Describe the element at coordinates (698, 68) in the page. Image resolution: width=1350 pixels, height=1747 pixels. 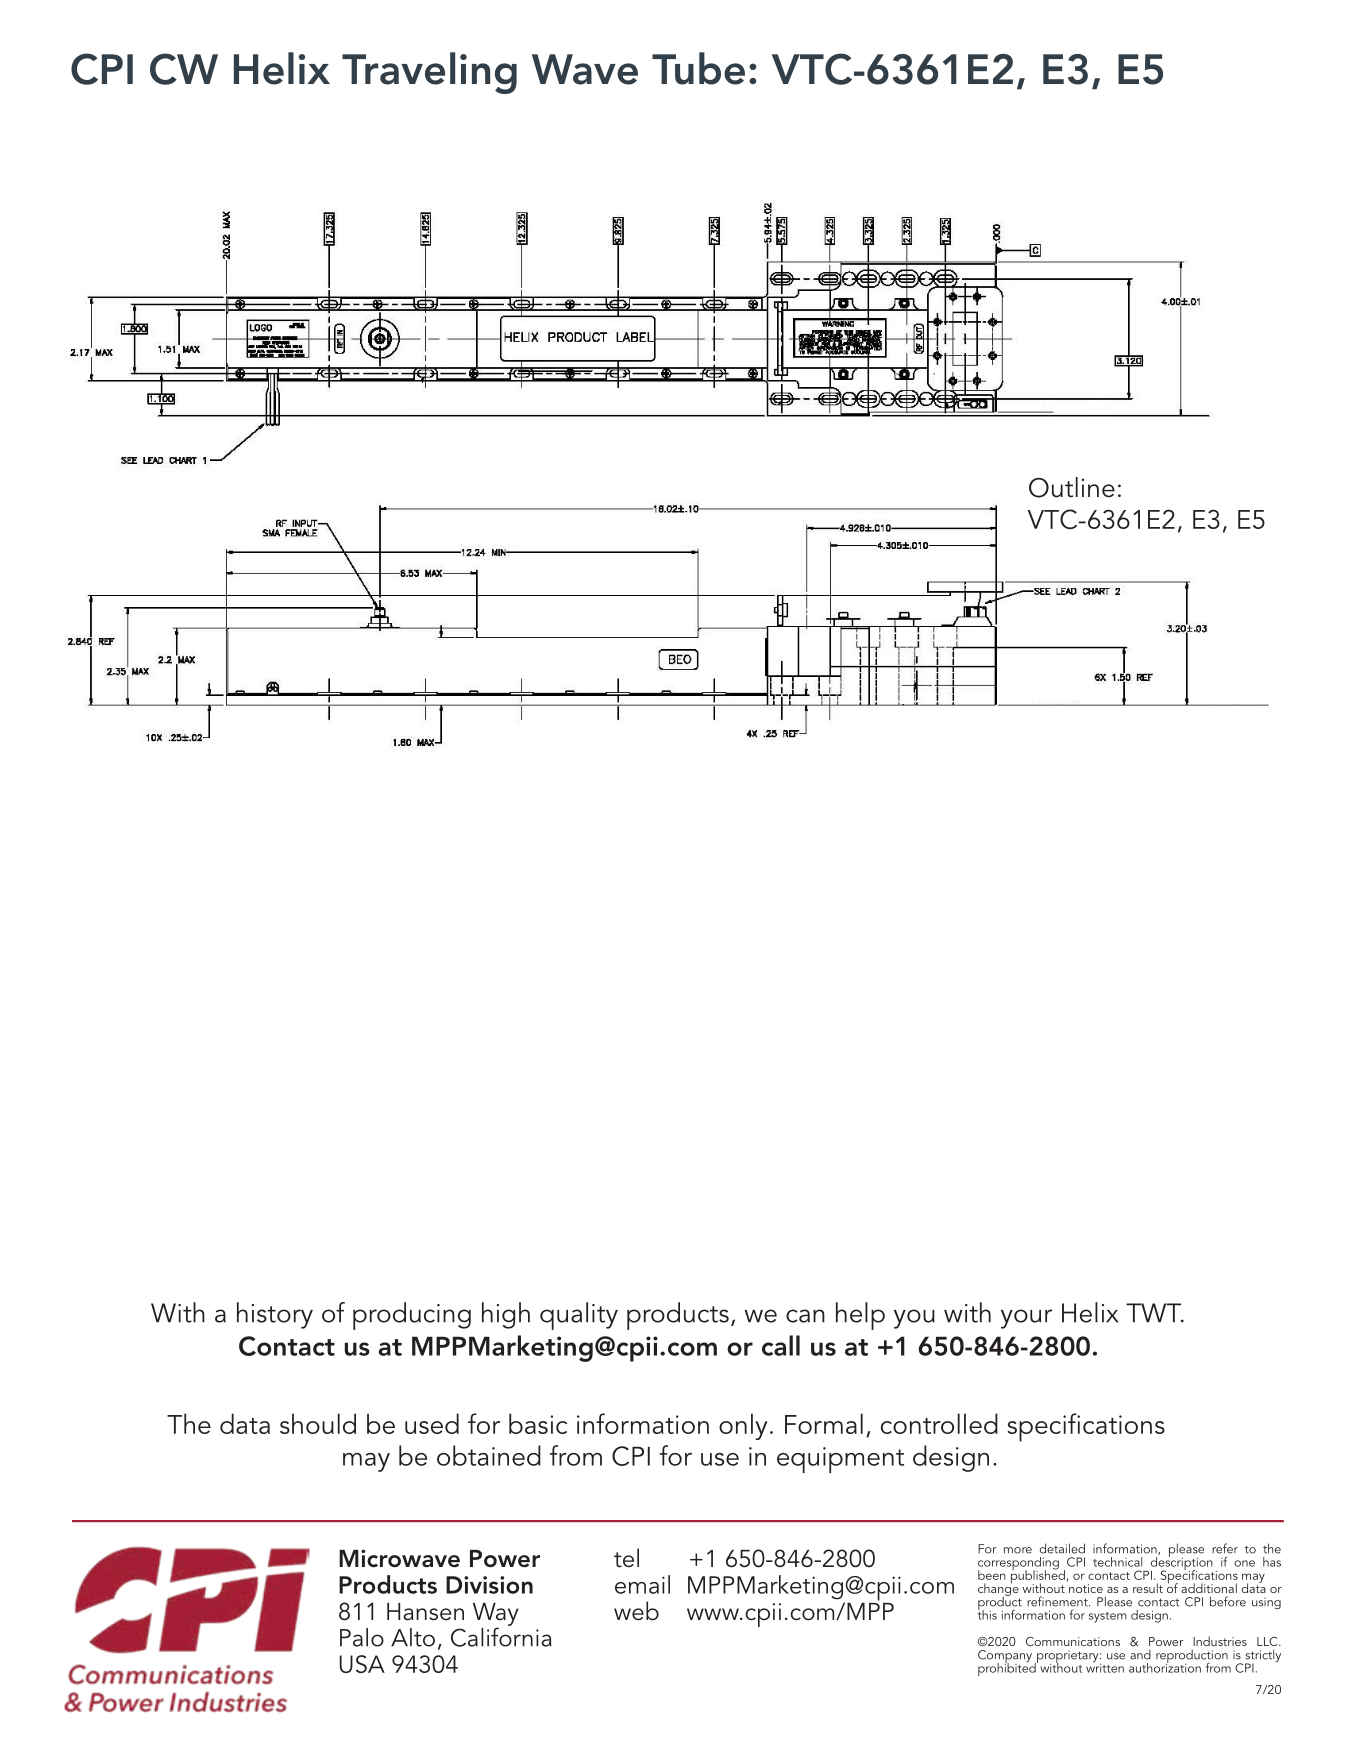
I see `Tube` at that location.
